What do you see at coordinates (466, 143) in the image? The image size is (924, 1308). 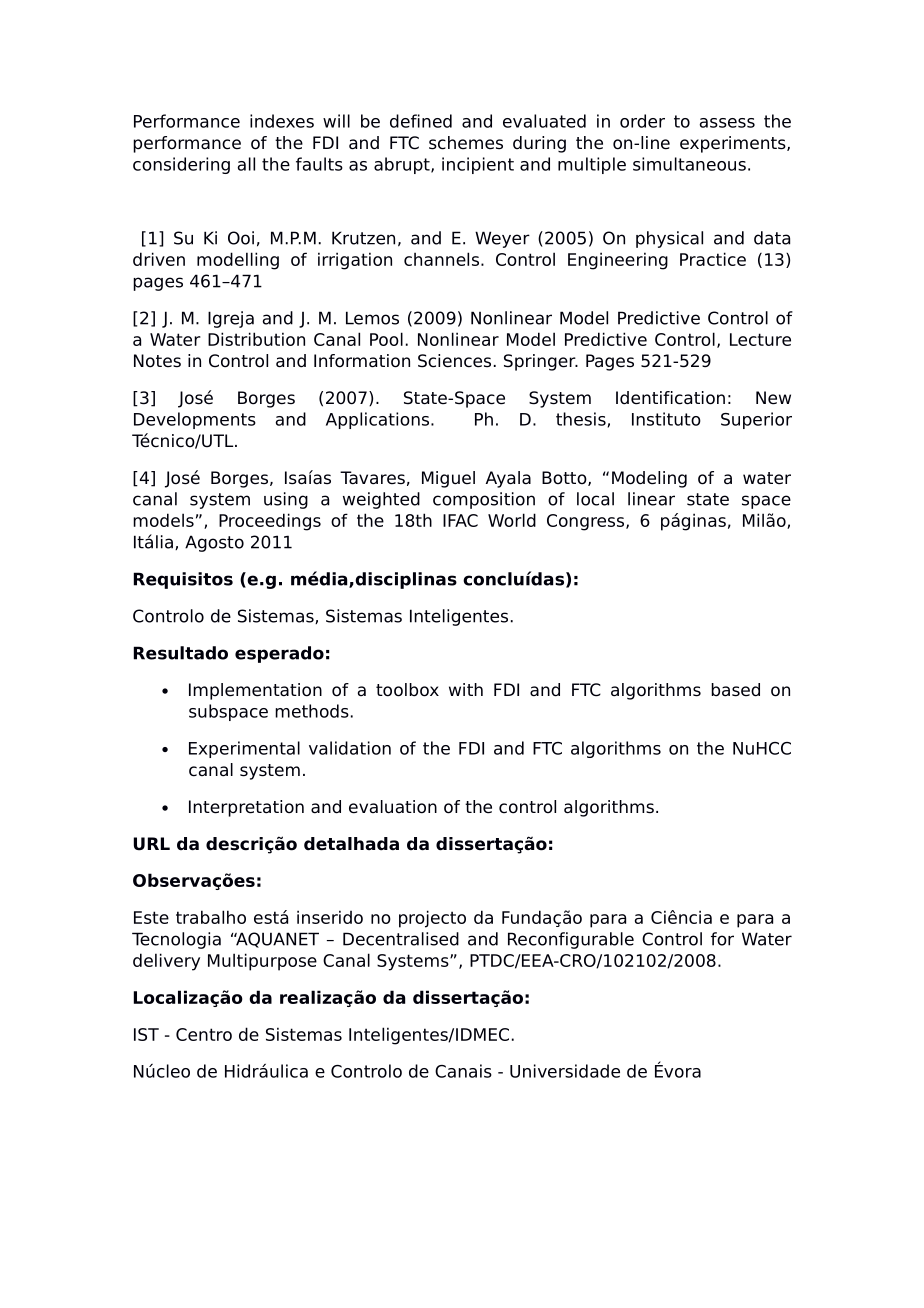 I see `schemes` at bounding box center [466, 143].
